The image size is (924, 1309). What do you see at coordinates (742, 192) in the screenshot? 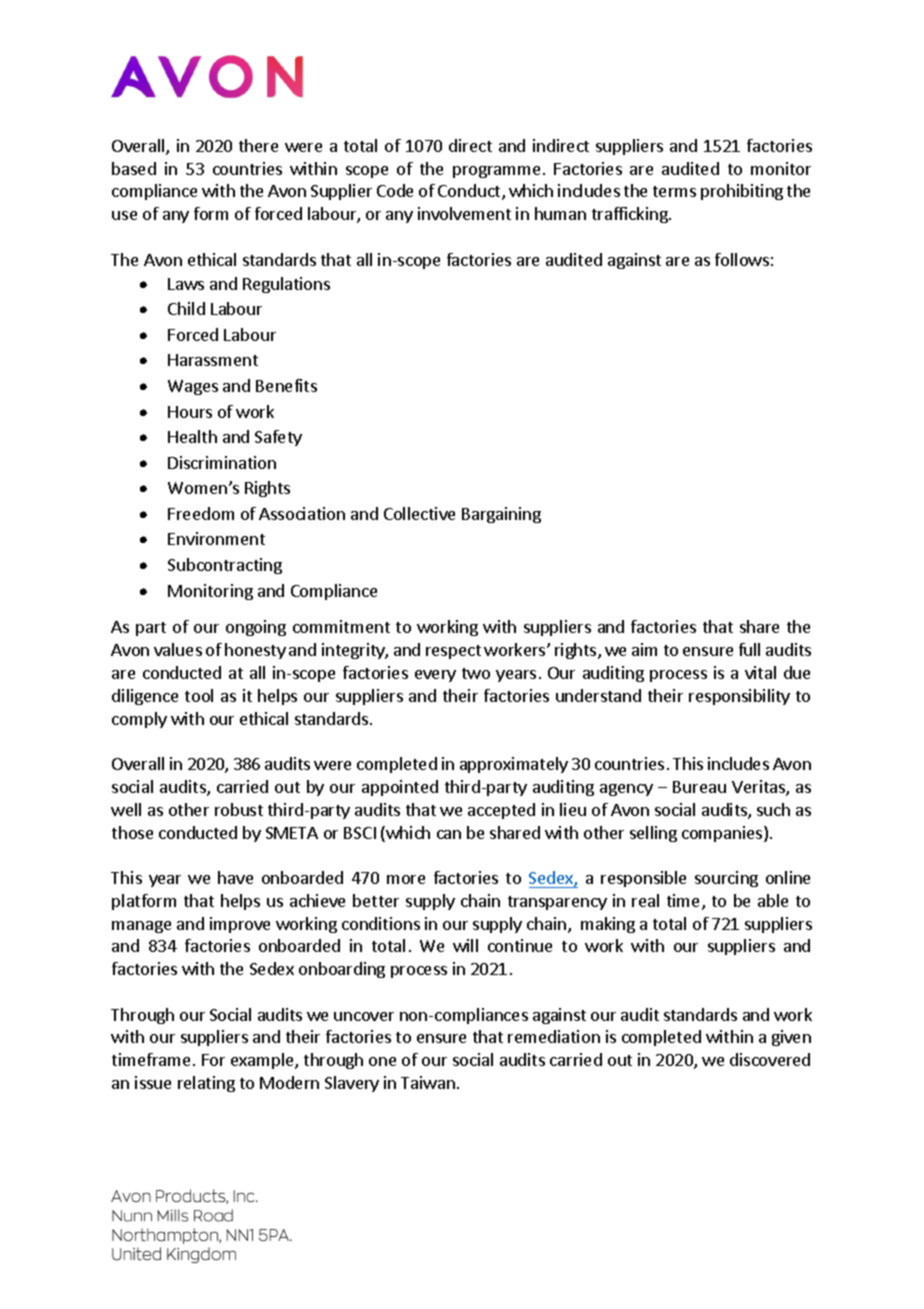
I see `prohibiting` at bounding box center [742, 192].
